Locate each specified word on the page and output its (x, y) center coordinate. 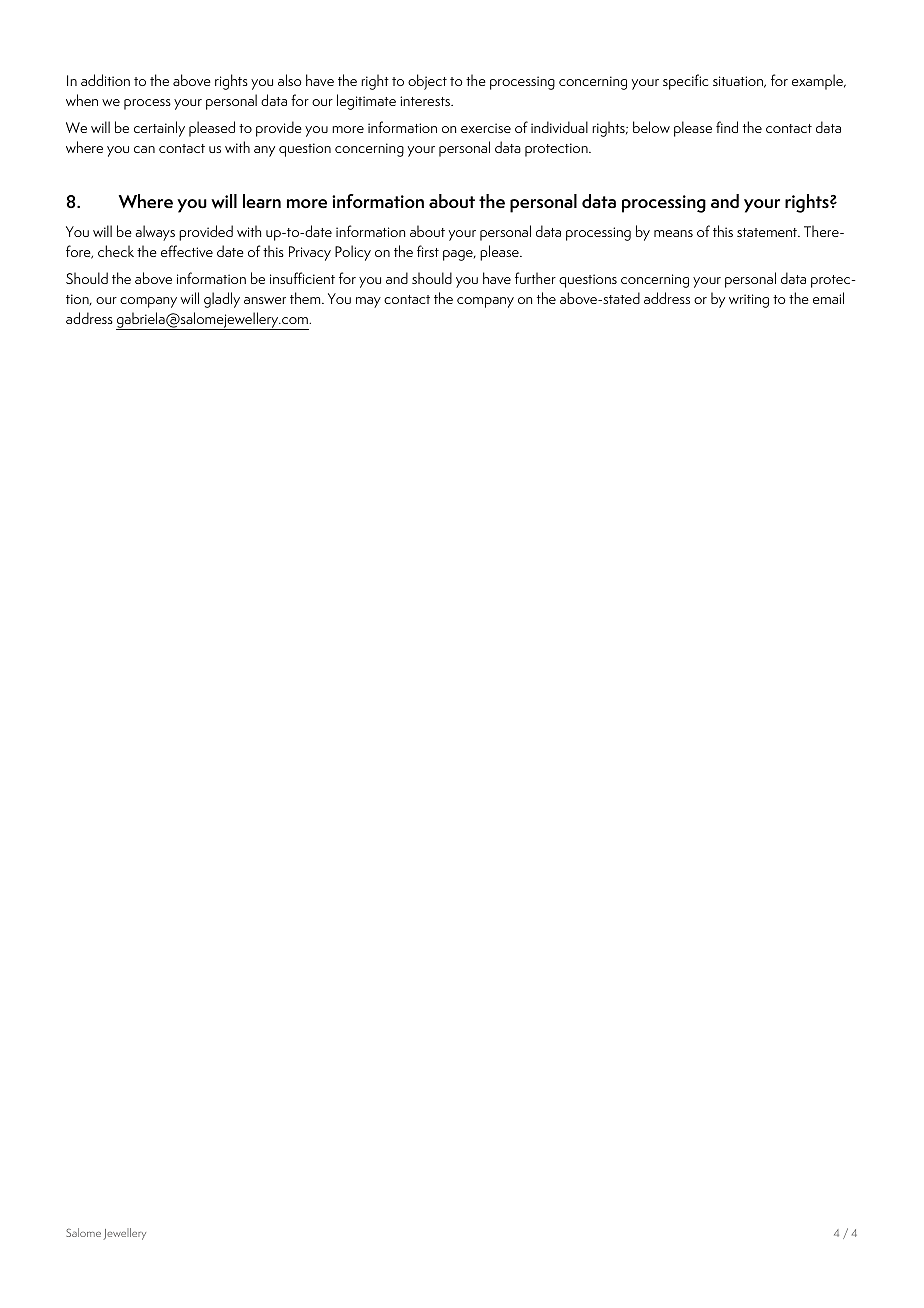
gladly (222, 300)
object (427, 82)
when (82, 100)
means (673, 233)
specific (685, 82)
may (368, 302)
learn (262, 201)
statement (768, 232)
